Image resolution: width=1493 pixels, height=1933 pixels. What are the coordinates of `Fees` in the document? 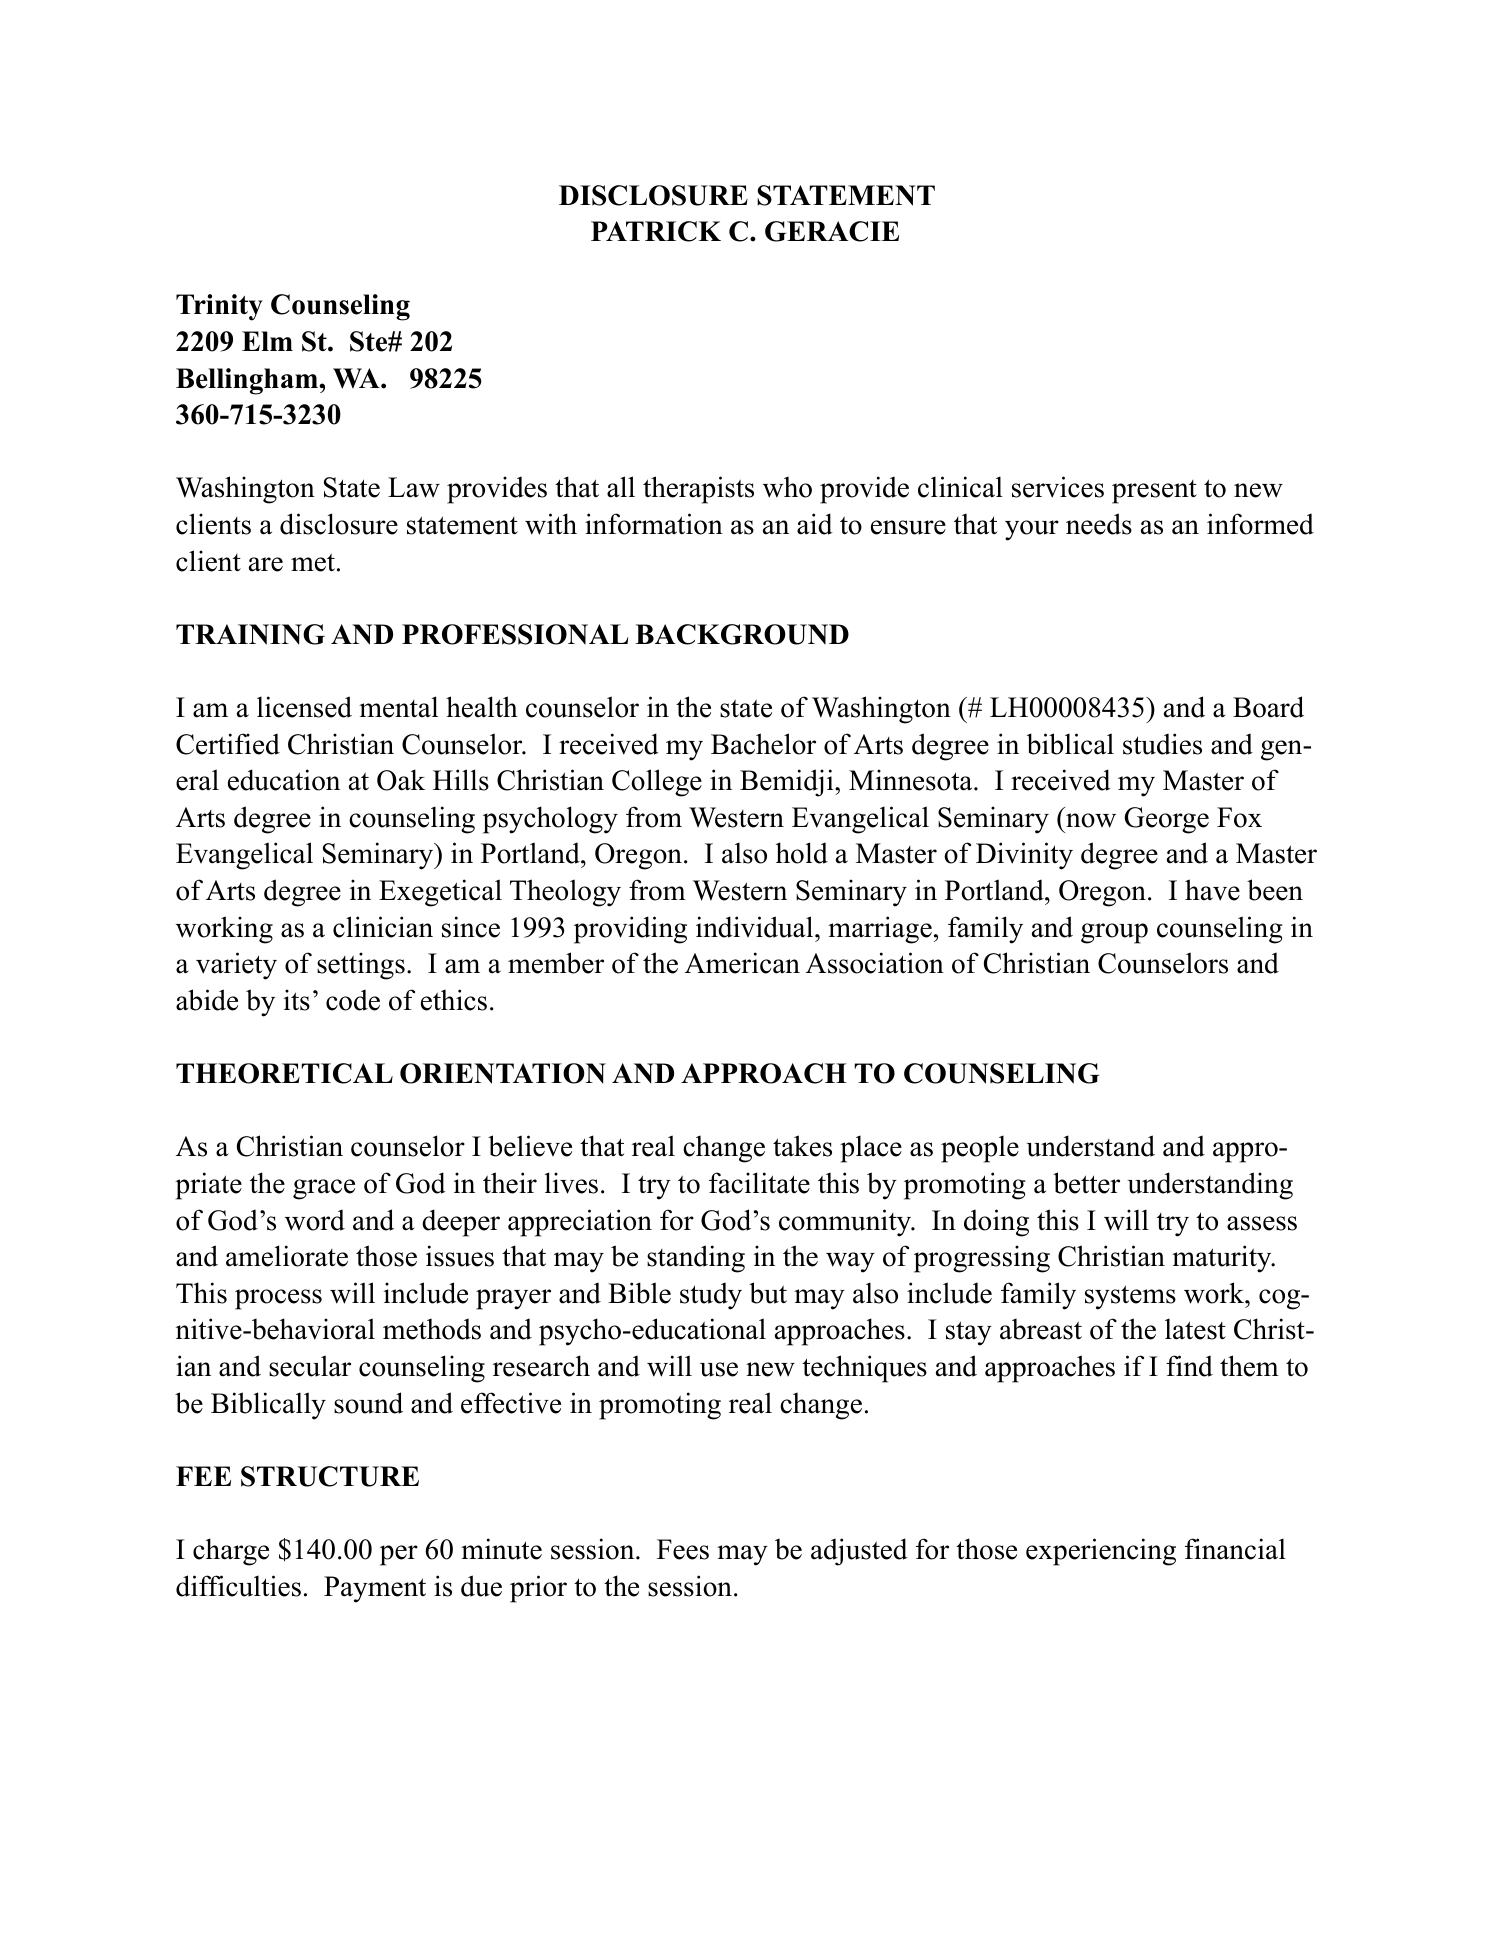 It's located at (683, 1549).
